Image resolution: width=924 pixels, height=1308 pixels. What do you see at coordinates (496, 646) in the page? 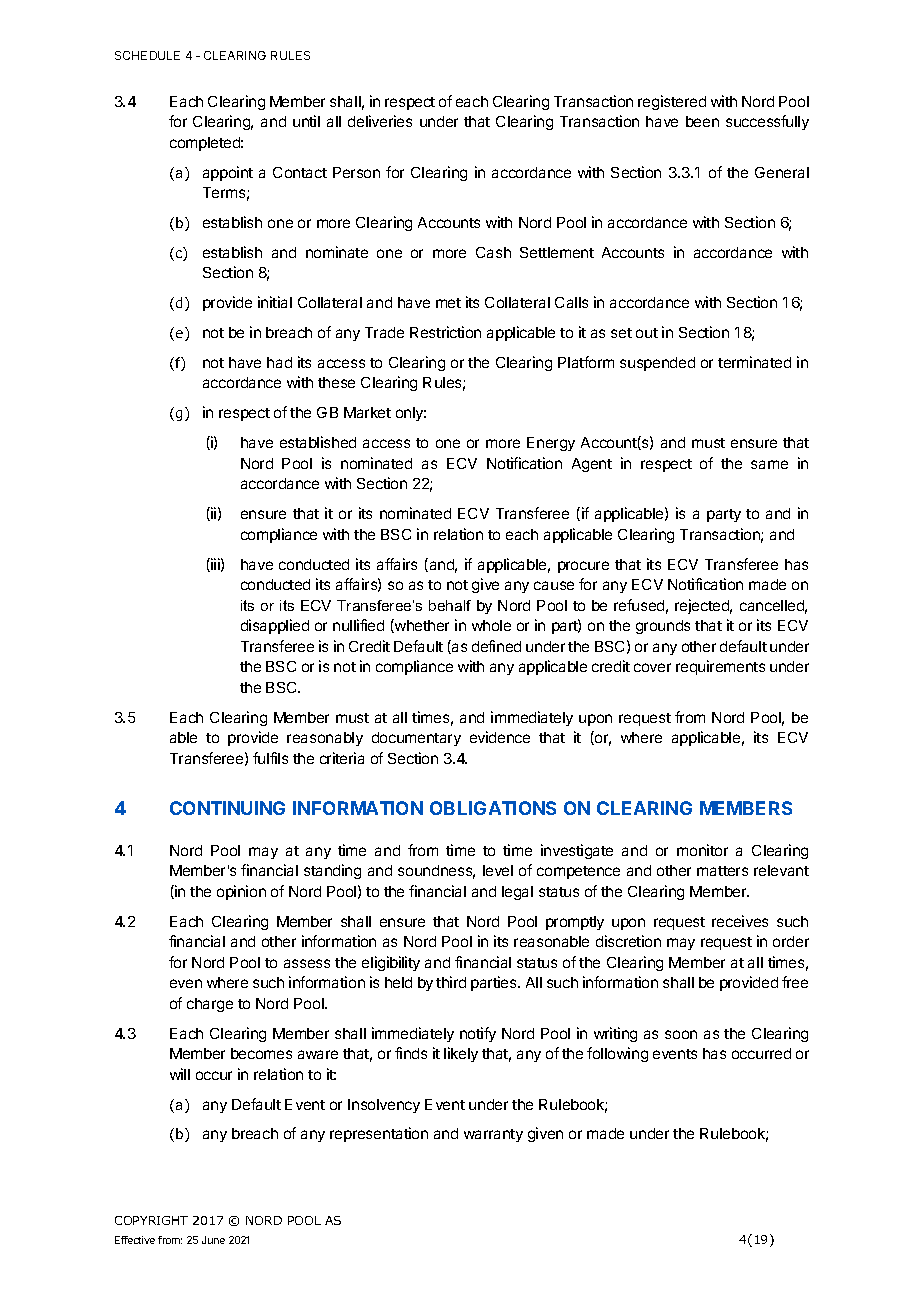
I see `defined` at bounding box center [496, 646].
